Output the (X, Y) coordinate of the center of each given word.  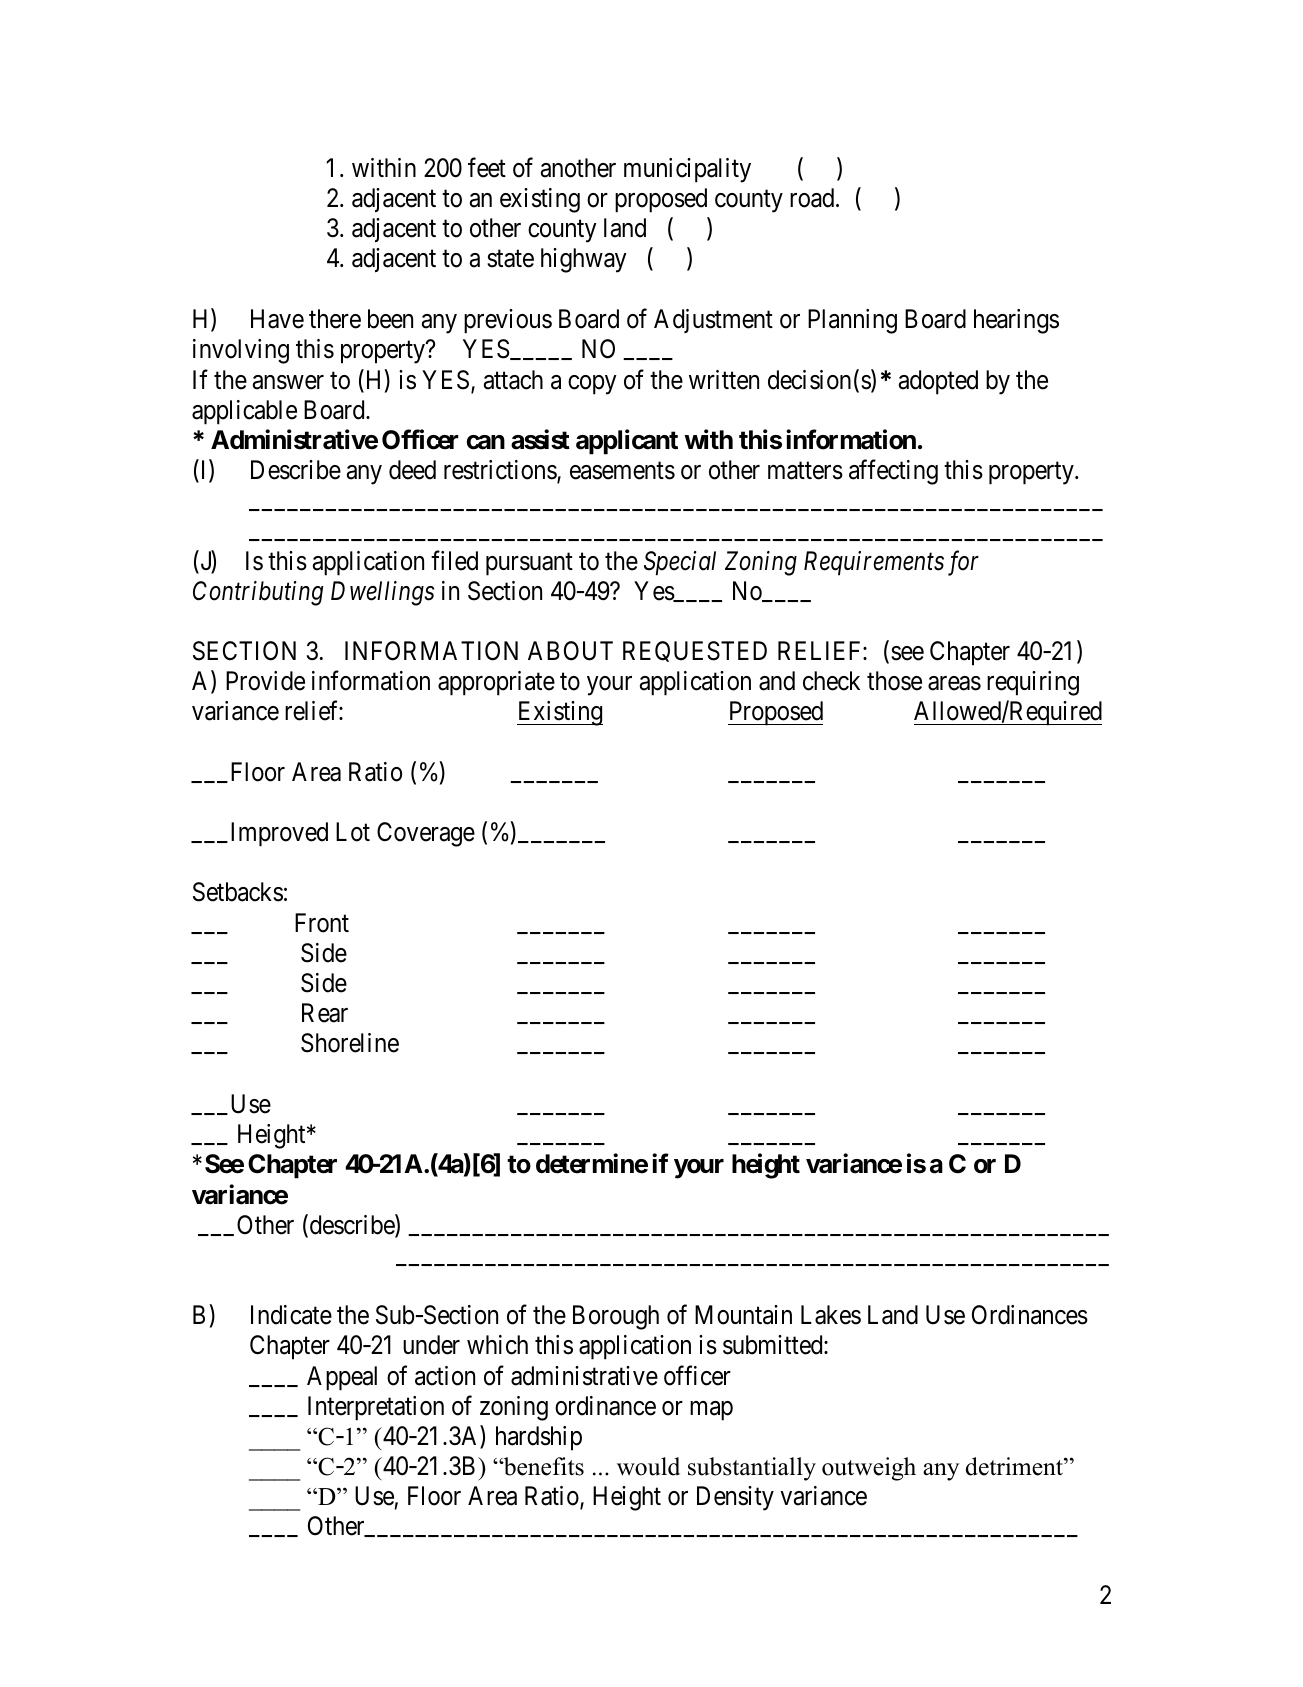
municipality (687, 170)
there (335, 319)
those (894, 681)
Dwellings (382, 593)
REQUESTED (695, 651)
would (648, 1466)
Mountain (743, 1315)
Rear (325, 1013)
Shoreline (350, 1043)
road (813, 198)
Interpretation (376, 1408)
